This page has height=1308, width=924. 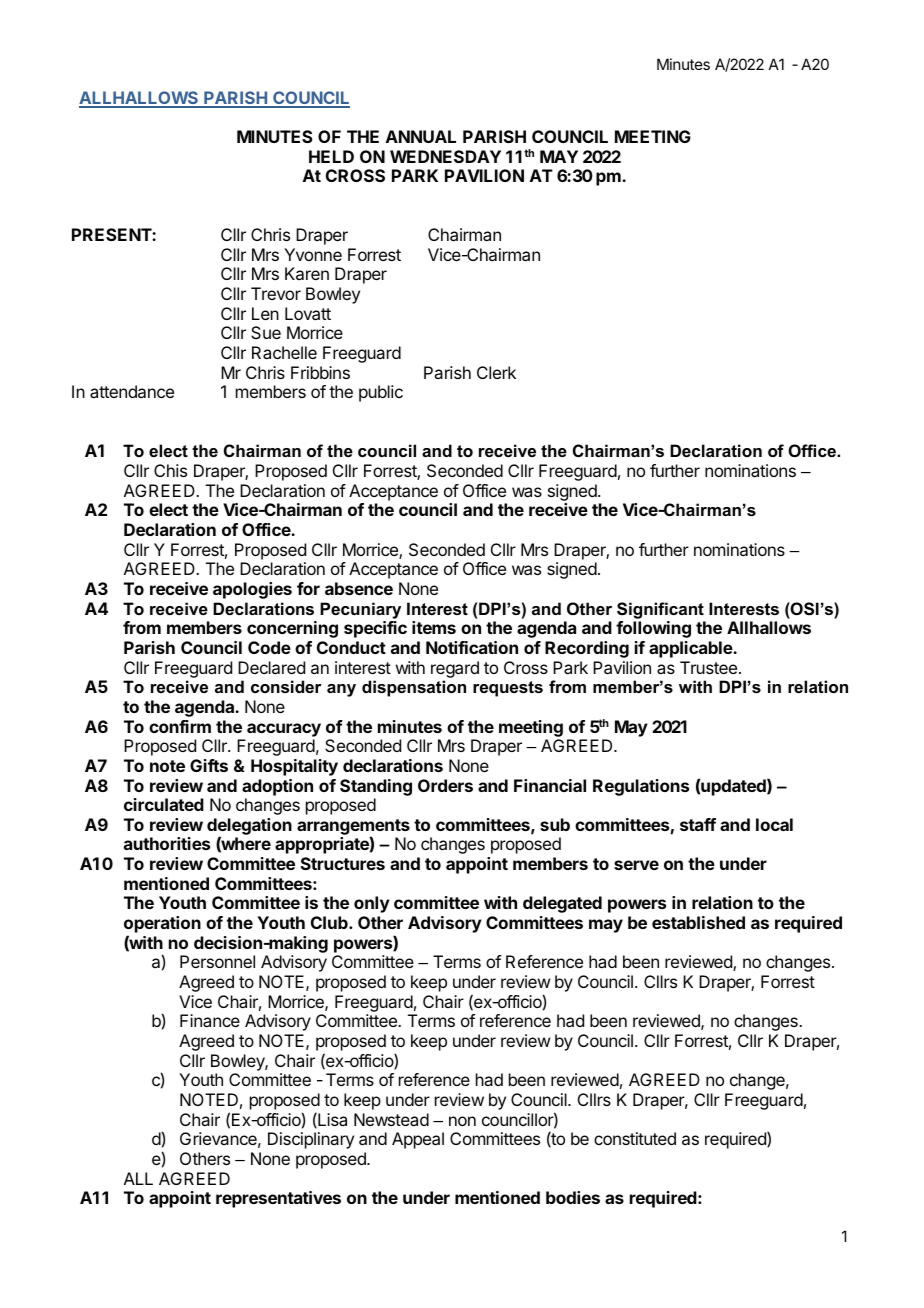 I want to click on regard, so click(x=455, y=669).
